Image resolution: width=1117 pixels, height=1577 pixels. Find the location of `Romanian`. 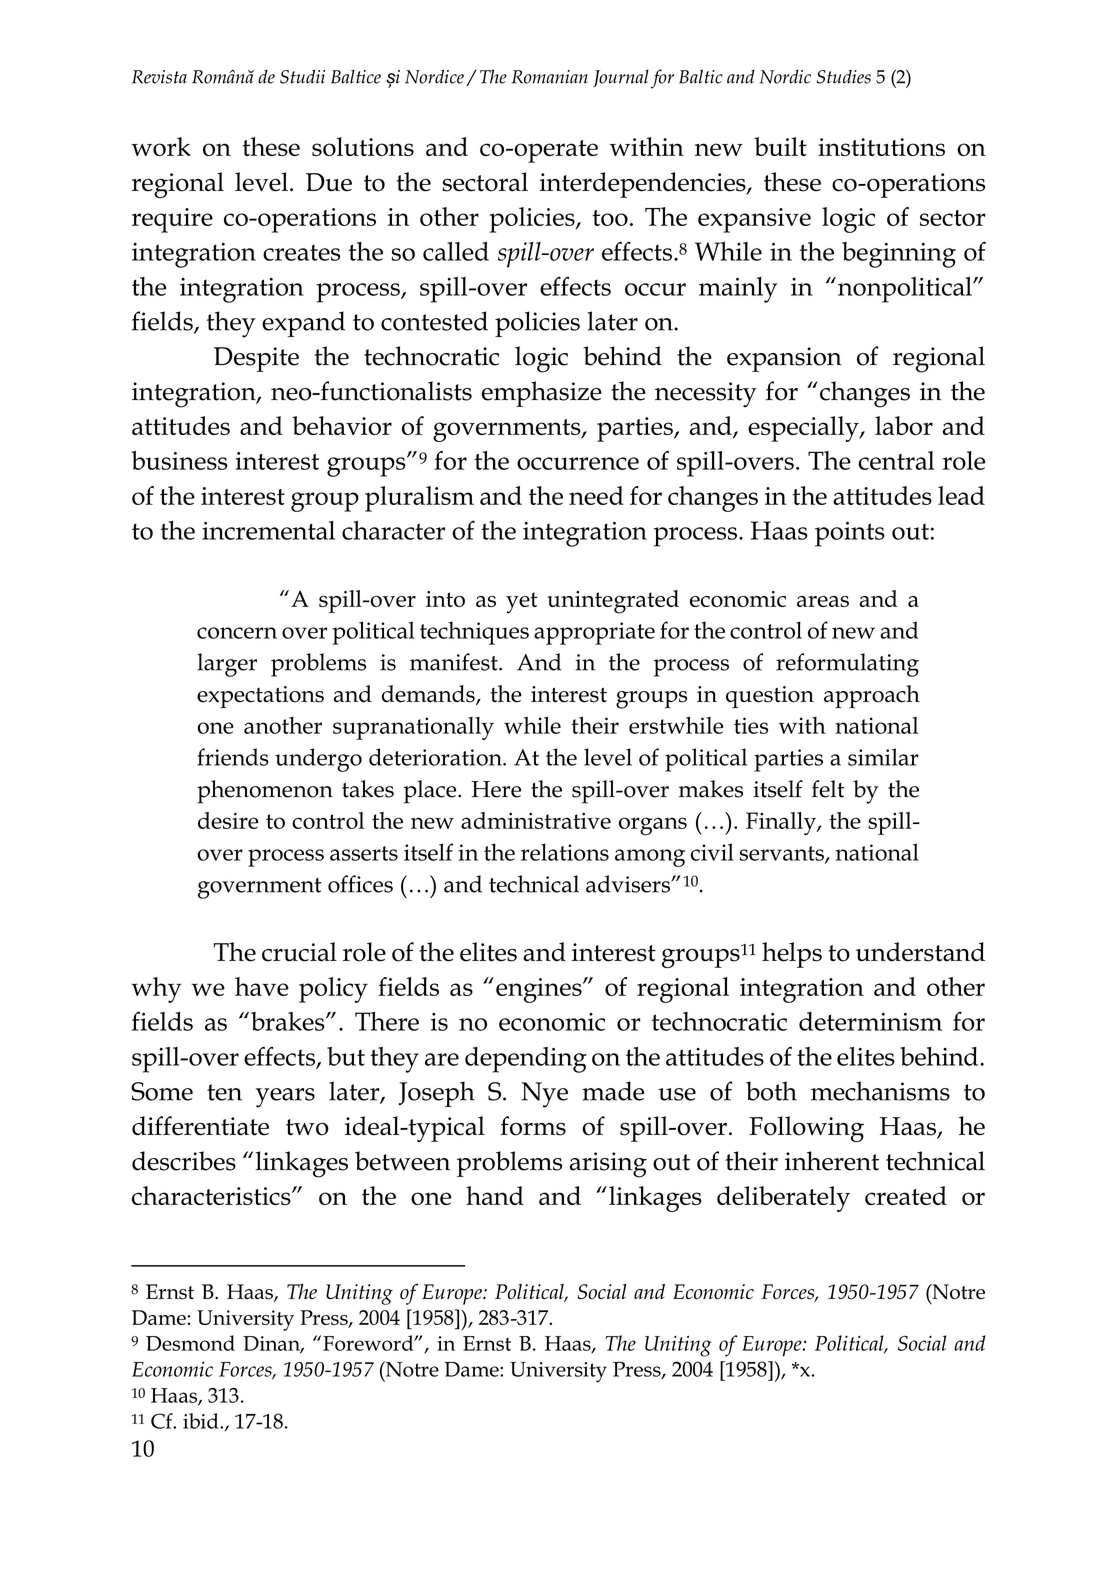

Romanian is located at coordinates (550, 77).
